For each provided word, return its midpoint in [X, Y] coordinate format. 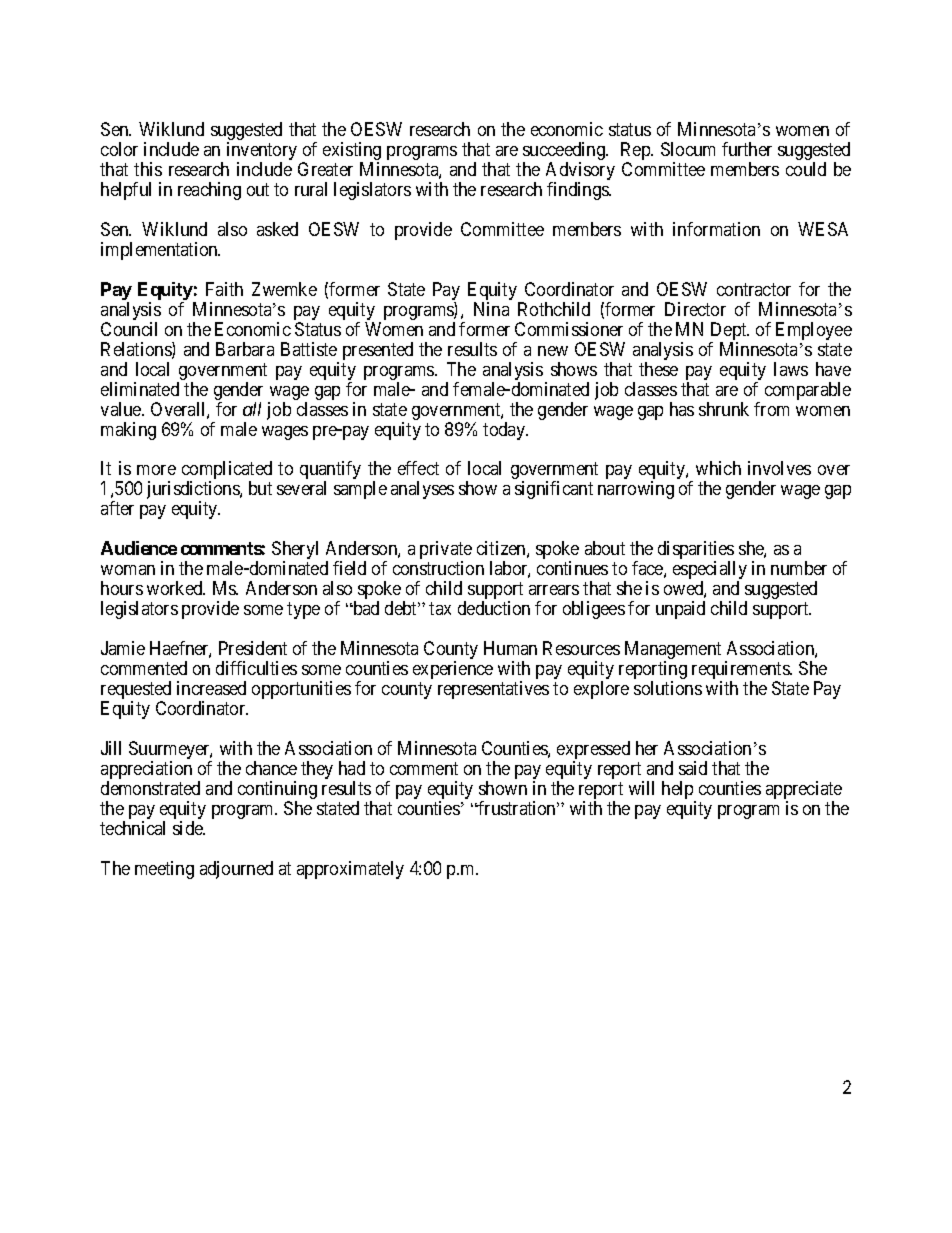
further [747, 149]
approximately [350, 870]
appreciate [804, 791]
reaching [209, 191]
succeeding [565, 152]
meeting [164, 870]
